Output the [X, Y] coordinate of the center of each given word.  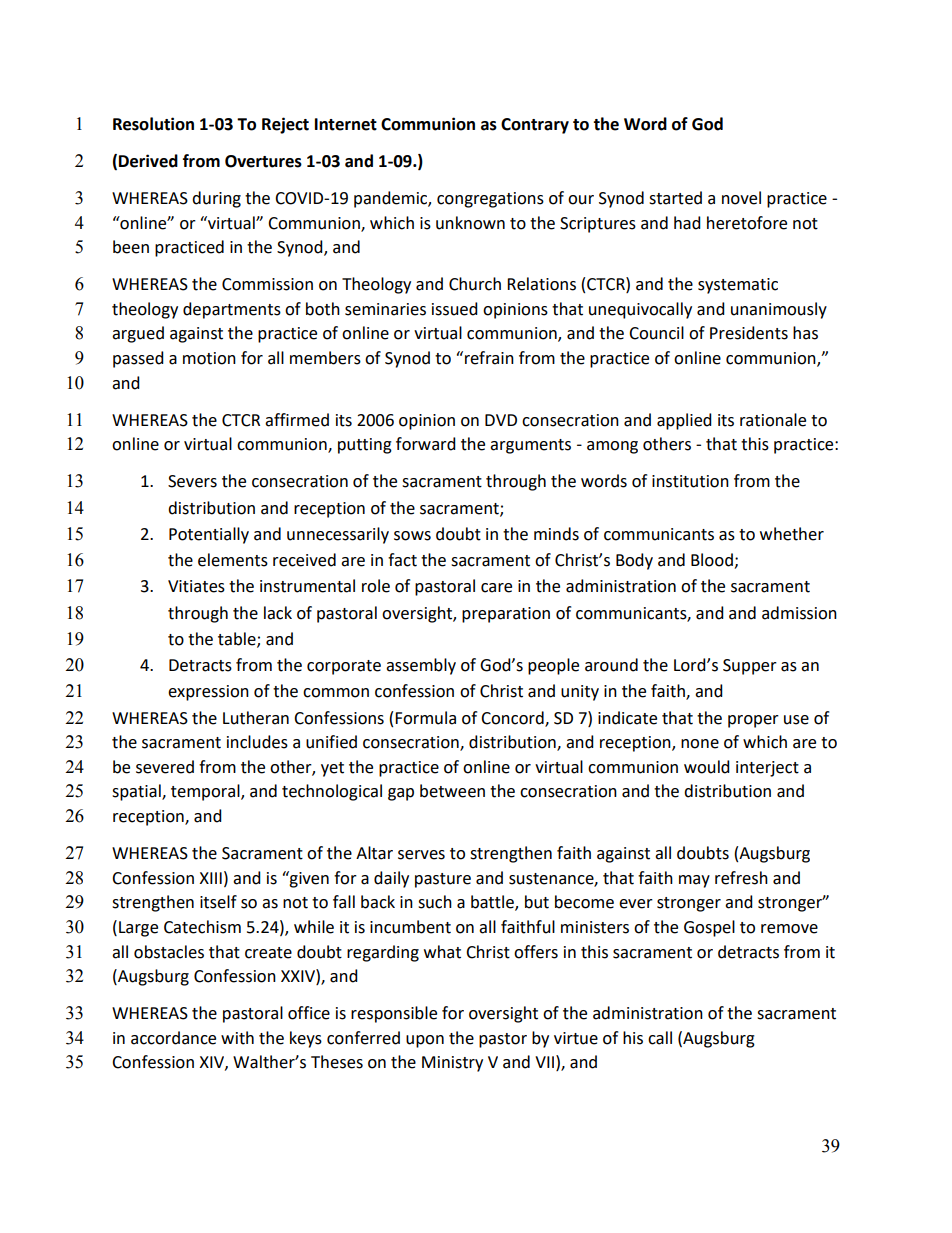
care [496, 588]
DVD [501, 420]
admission [799, 613]
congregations [490, 200]
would [707, 767]
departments [232, 310]
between [452, 791]
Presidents [749, 333]
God [707, 124]
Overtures [263, 161]
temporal [206, 792]
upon [425, 1041]
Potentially [209, 535]
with [237, 1038]
